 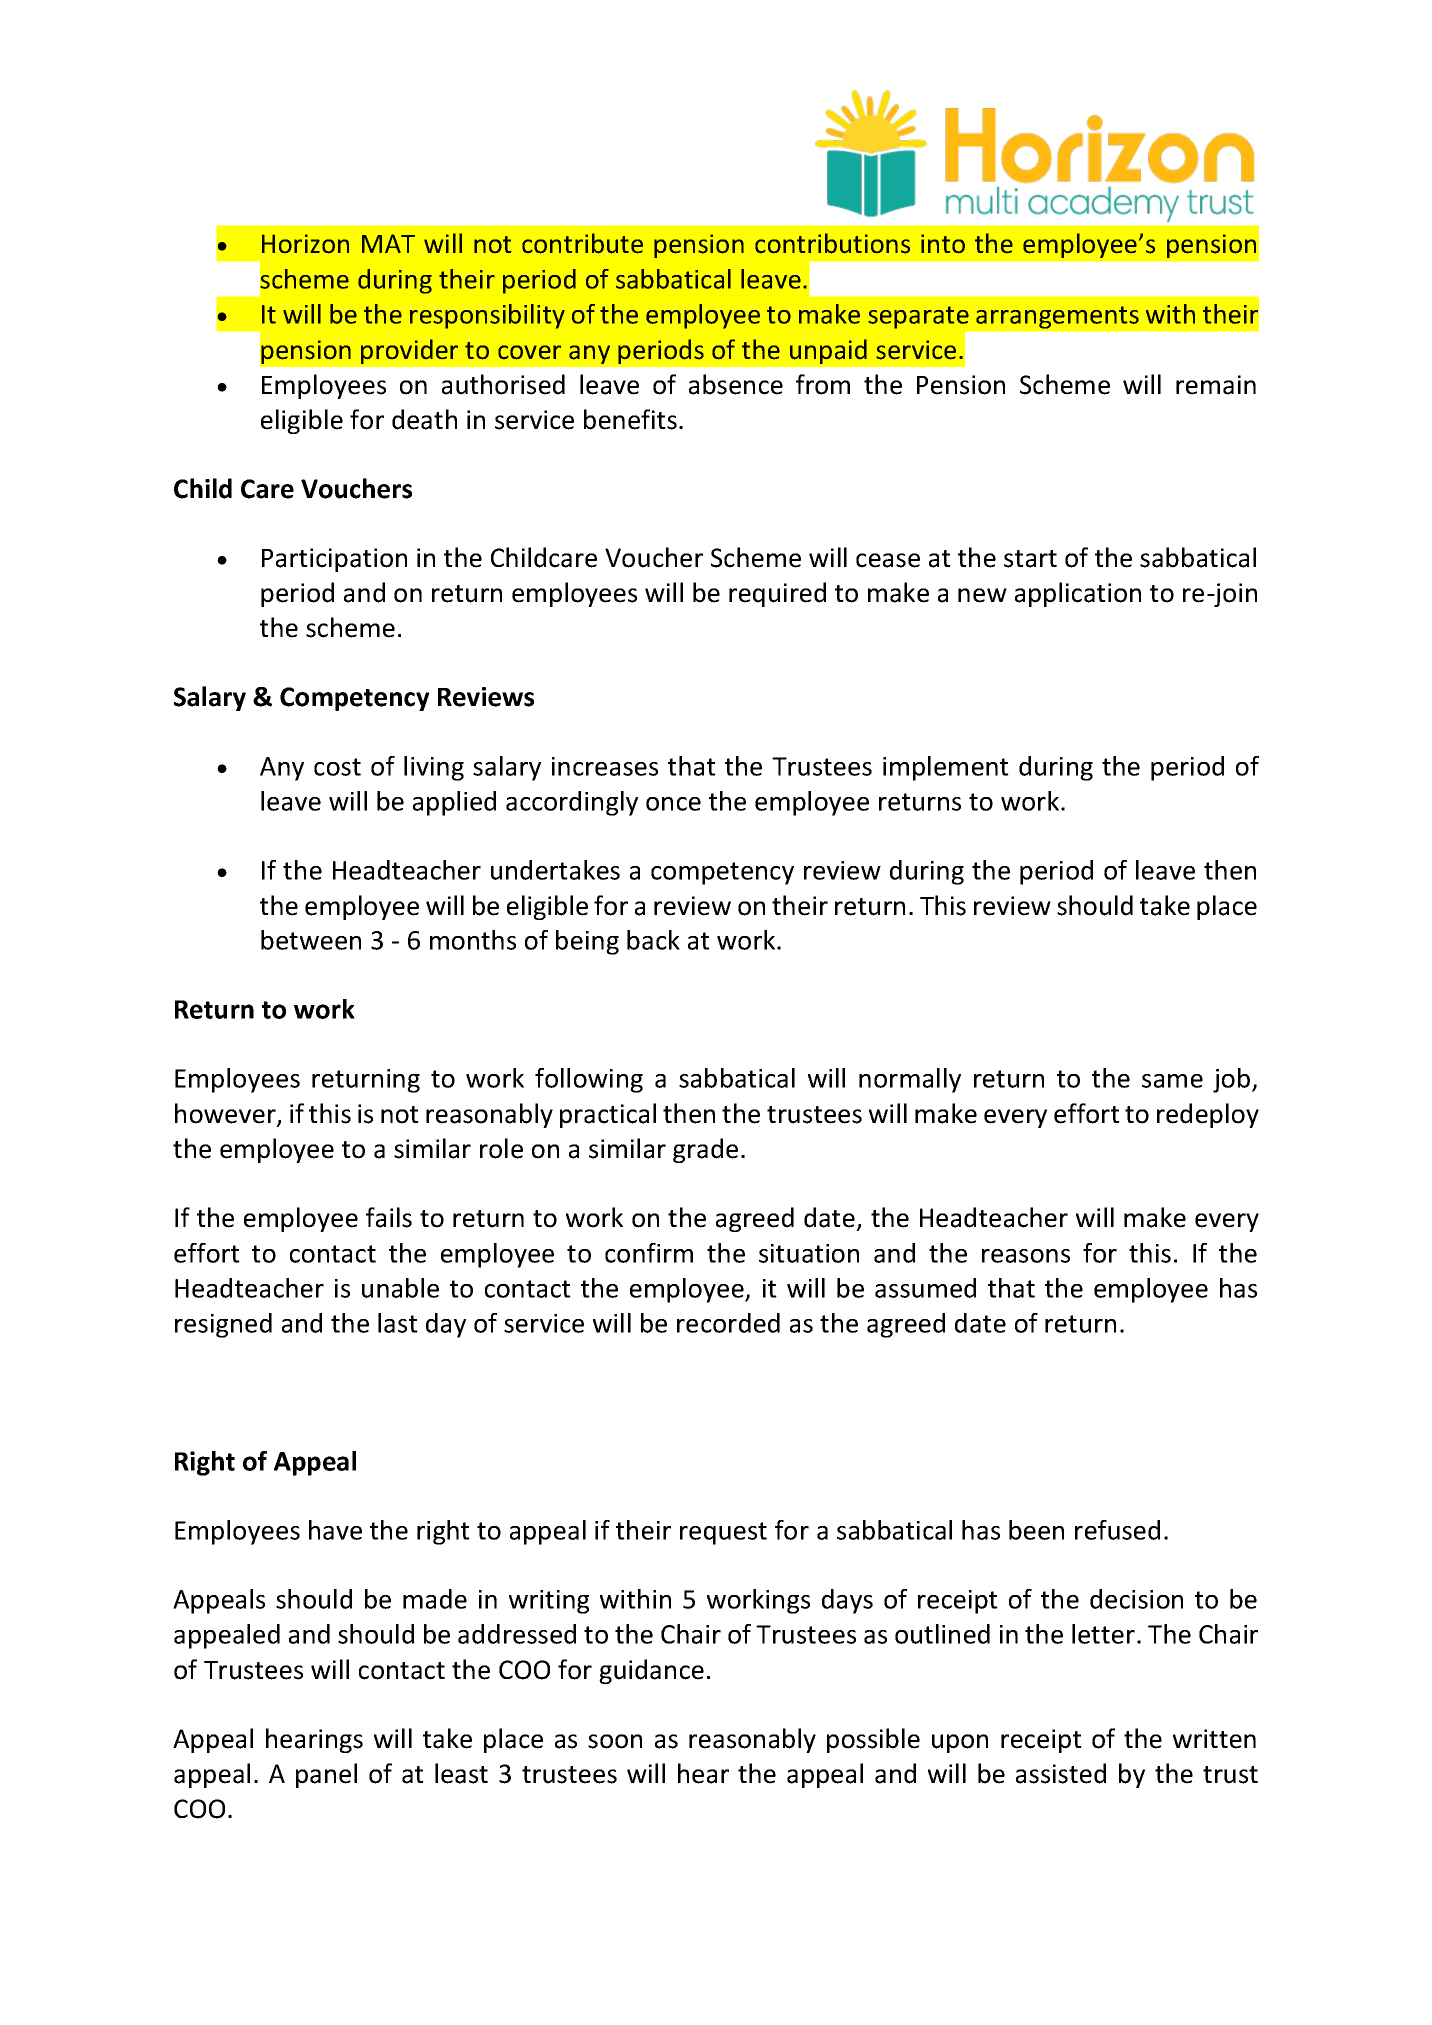 I want to click on required, so click(x=777, y=594).
